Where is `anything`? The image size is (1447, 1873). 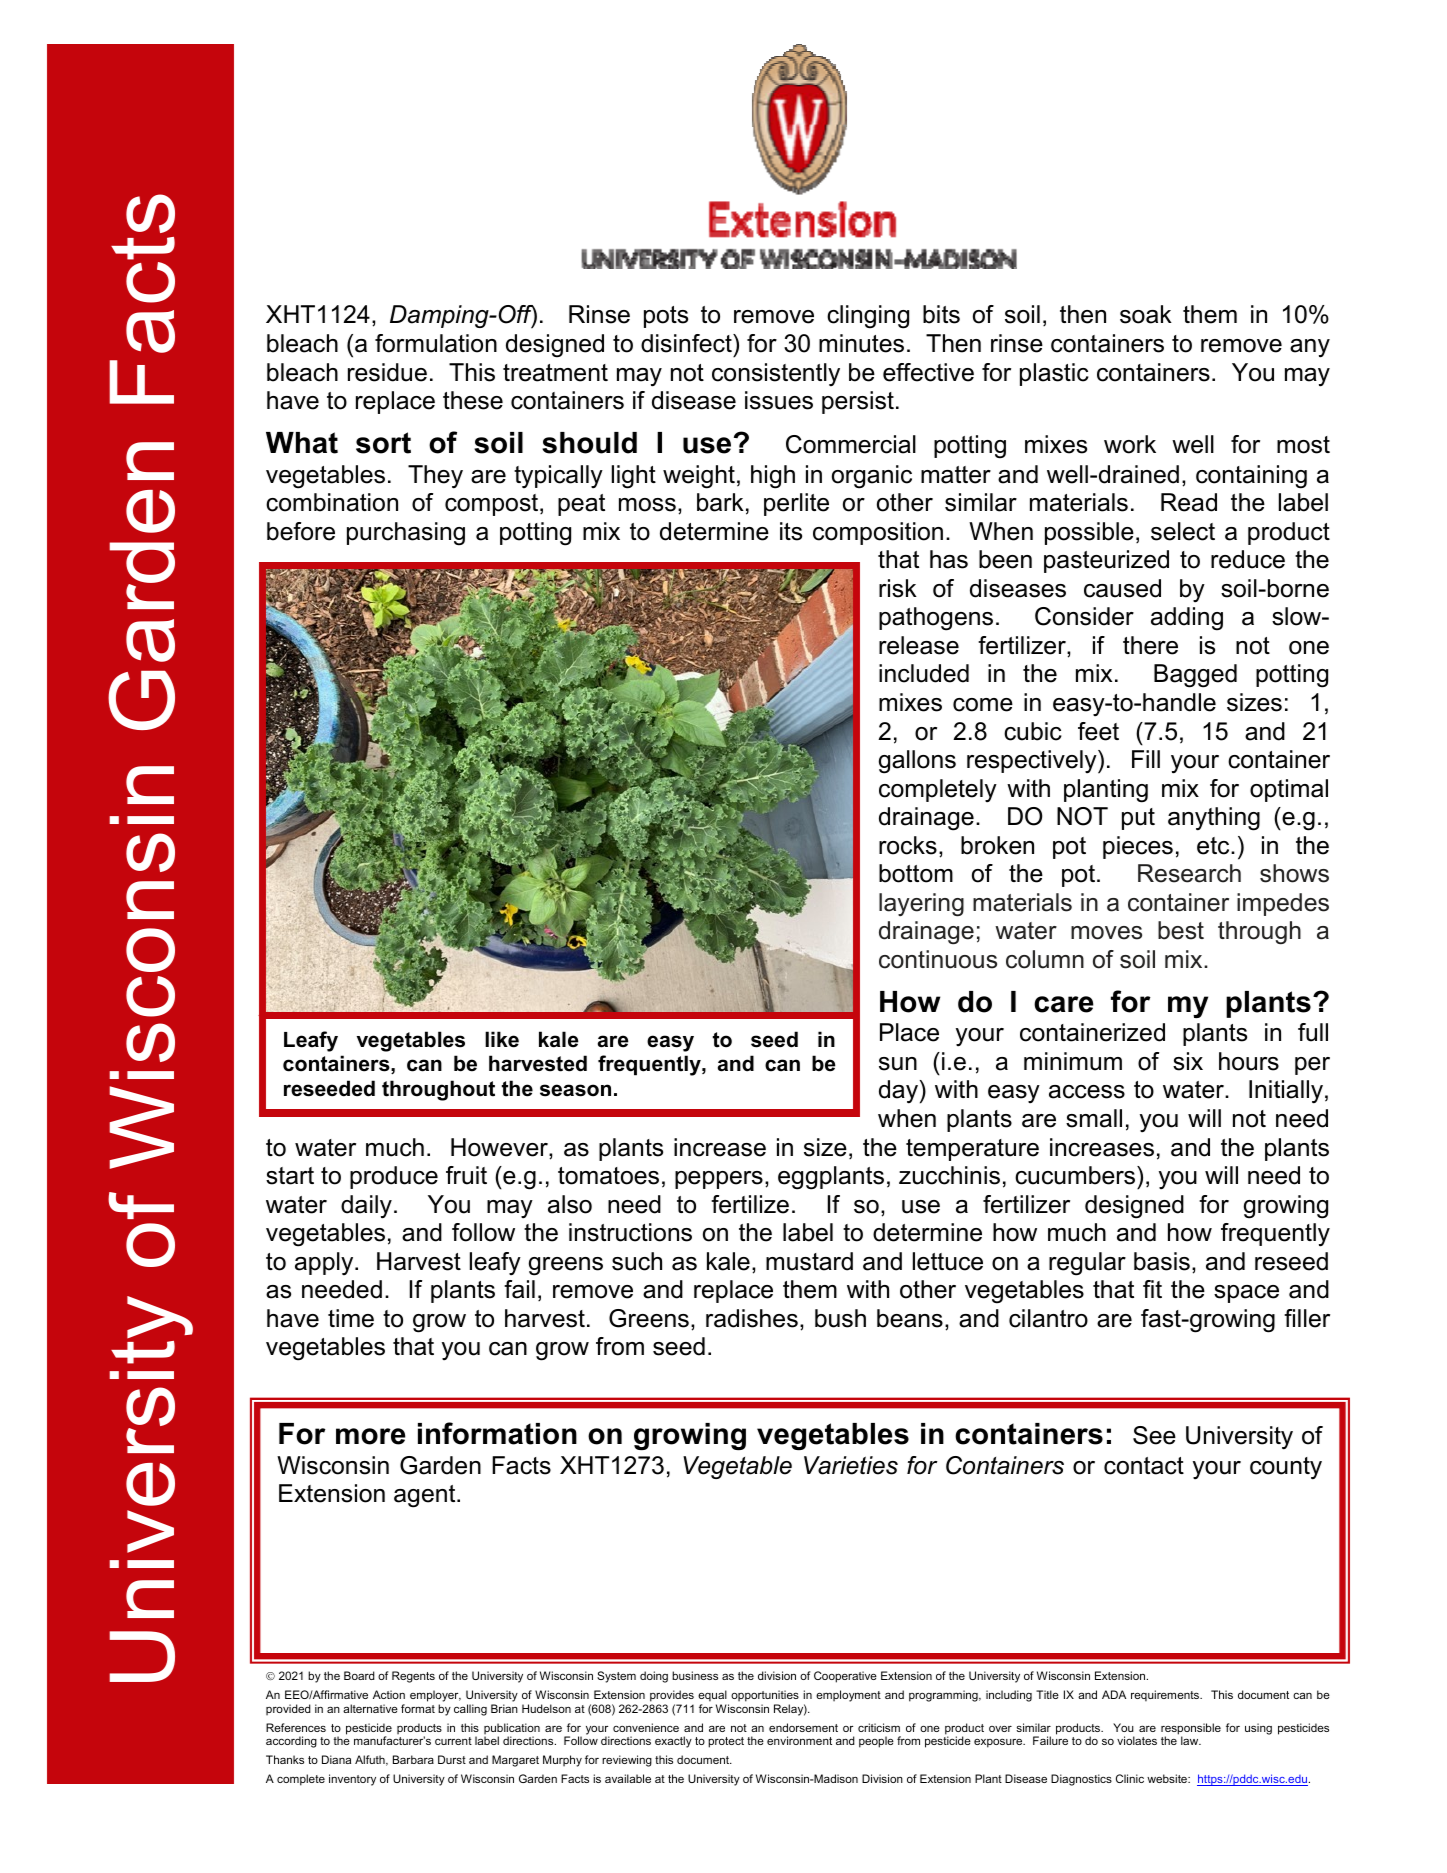 anything is located at coordinates (1214, 819).
